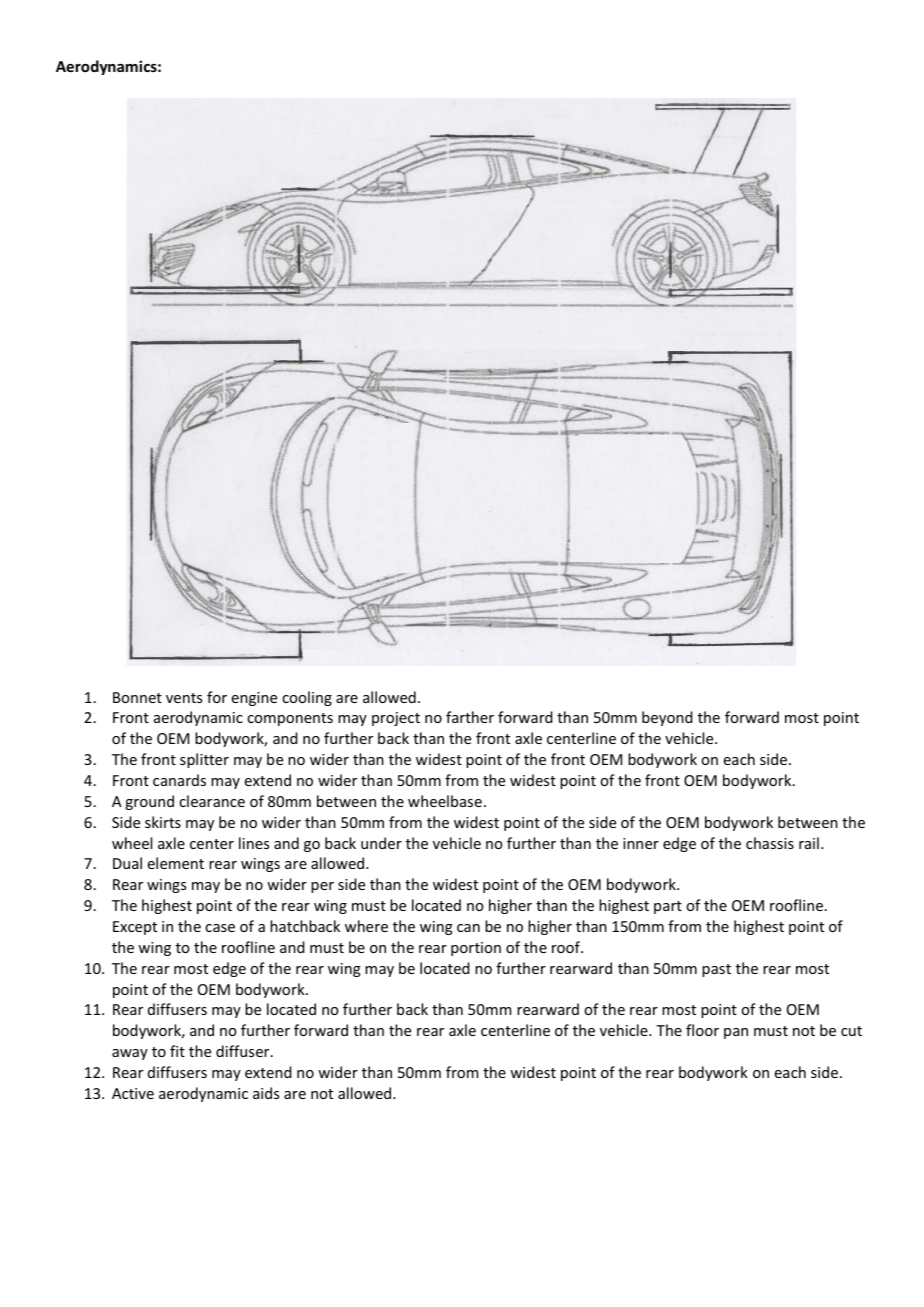 The image size is (924, 1307). I want to click on under, so click(381, 843).
